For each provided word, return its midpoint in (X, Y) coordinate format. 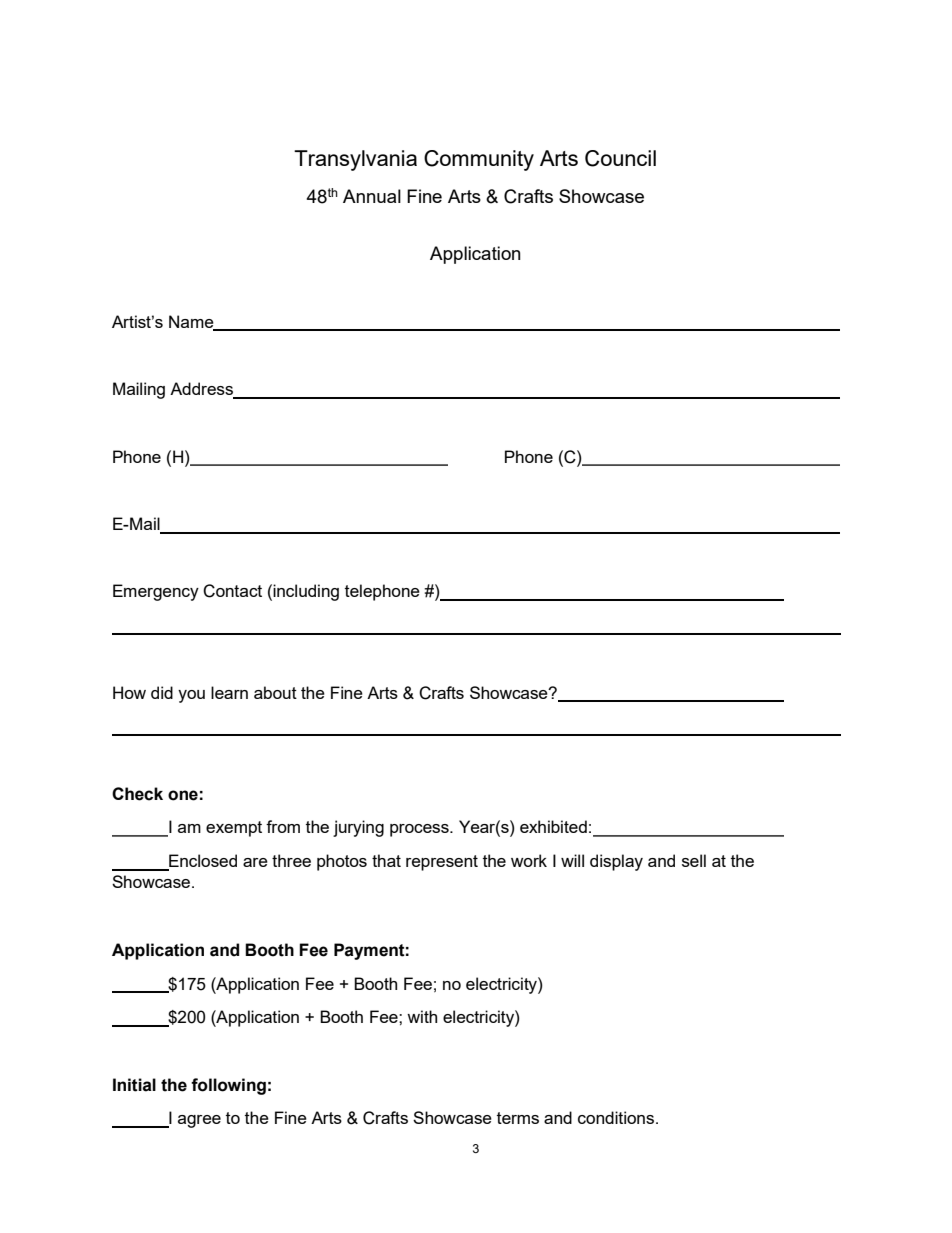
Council (620, 158)
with (422, 1016)
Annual (372, 196)
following (228, 1086)
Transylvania (355, 160)
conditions (617, 1117)
